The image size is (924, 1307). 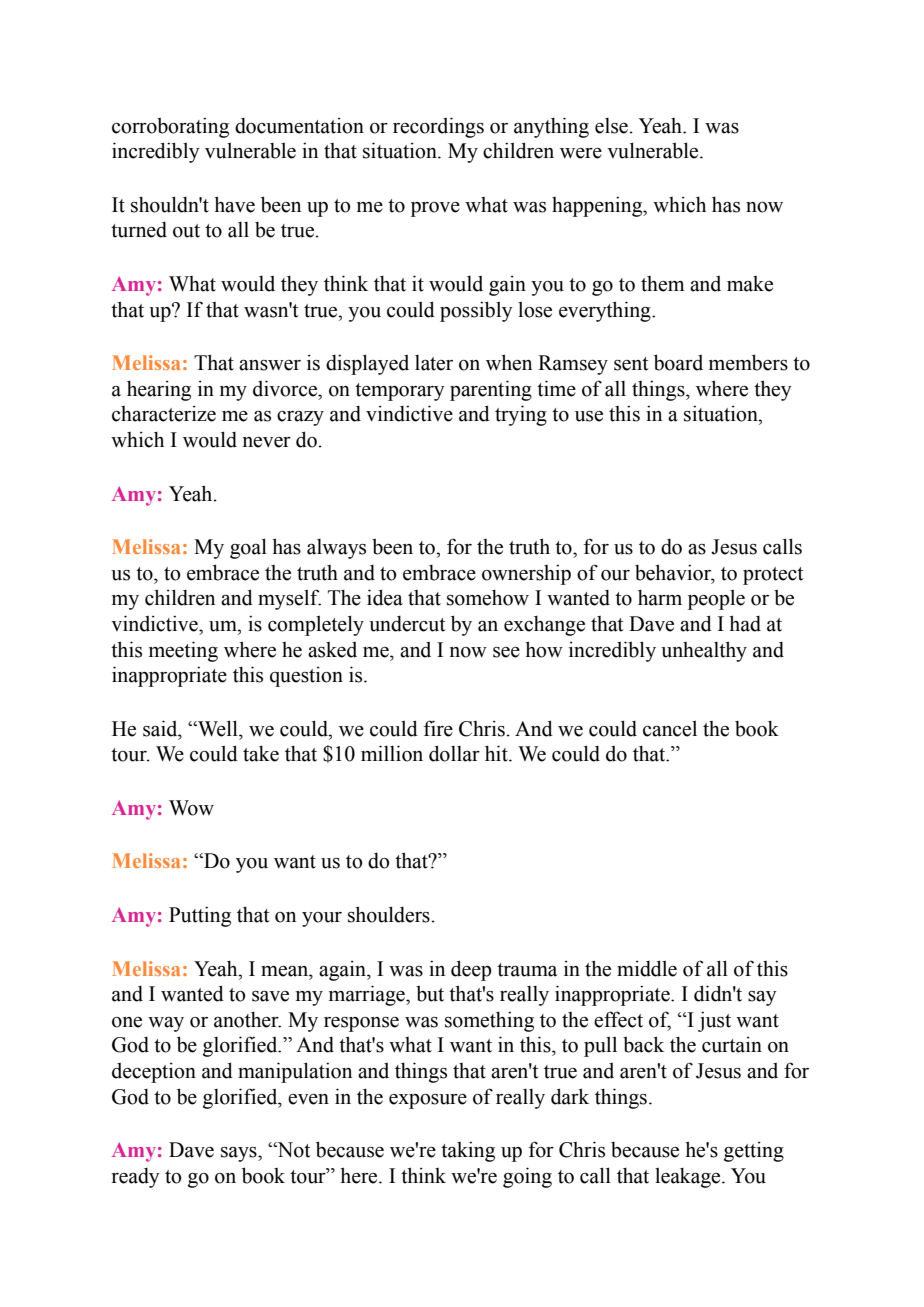 What do you see at coordinates (521, 415) in the page?
I see `trying` at bounding box center [521, 415].
